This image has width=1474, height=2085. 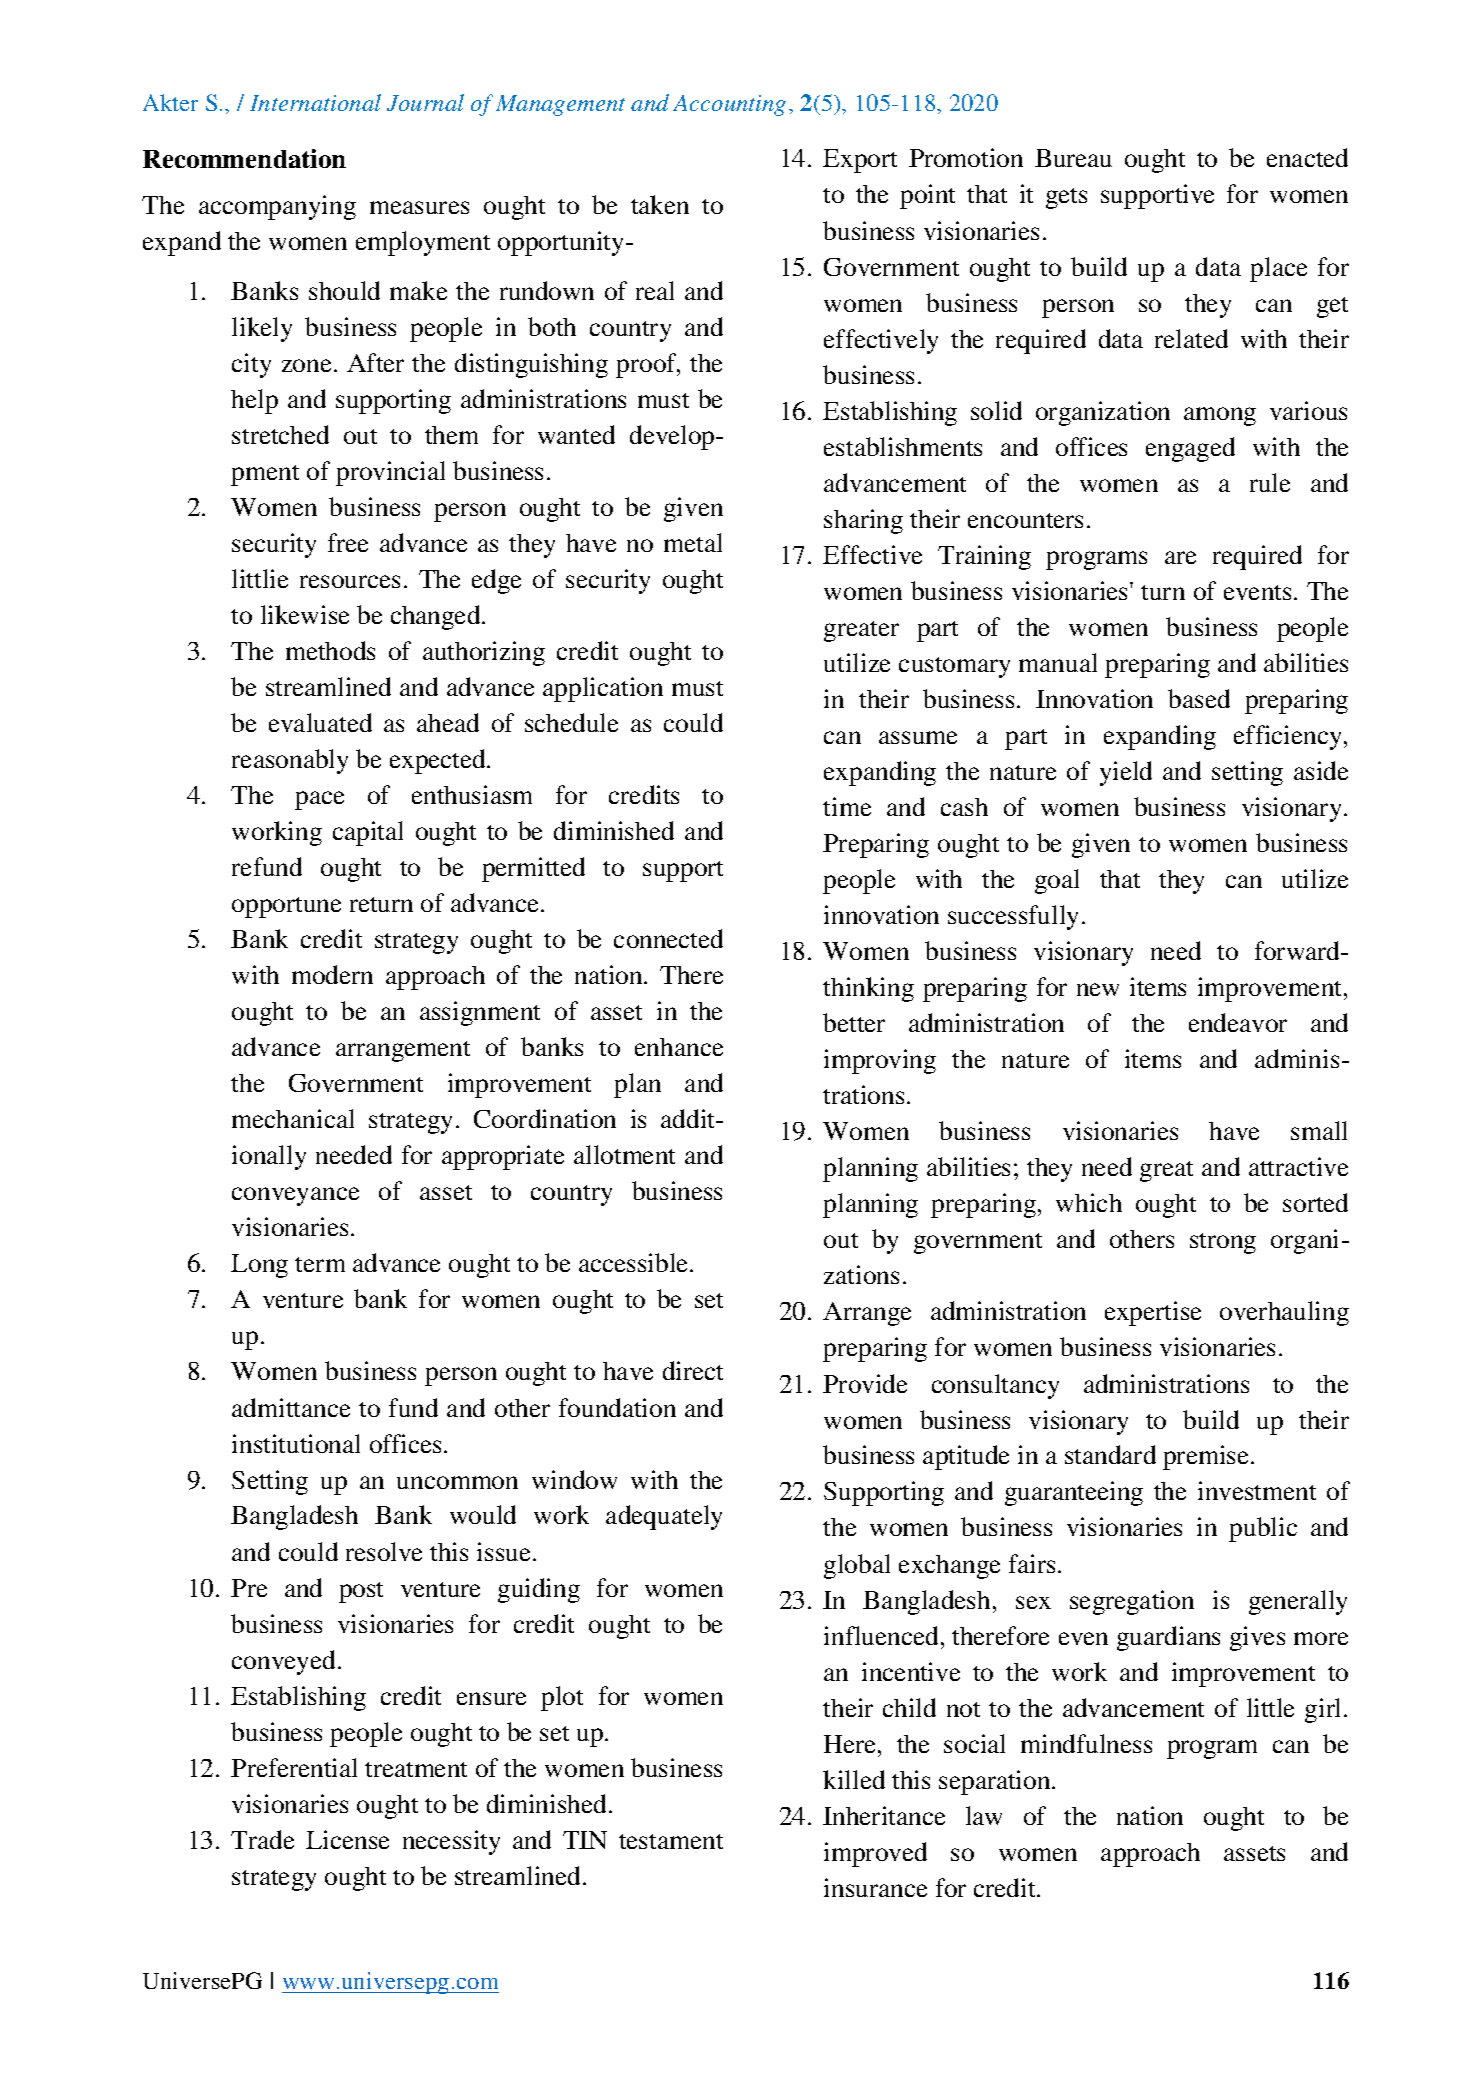 I want to click on Provide, so click(x=865, y=1383).
